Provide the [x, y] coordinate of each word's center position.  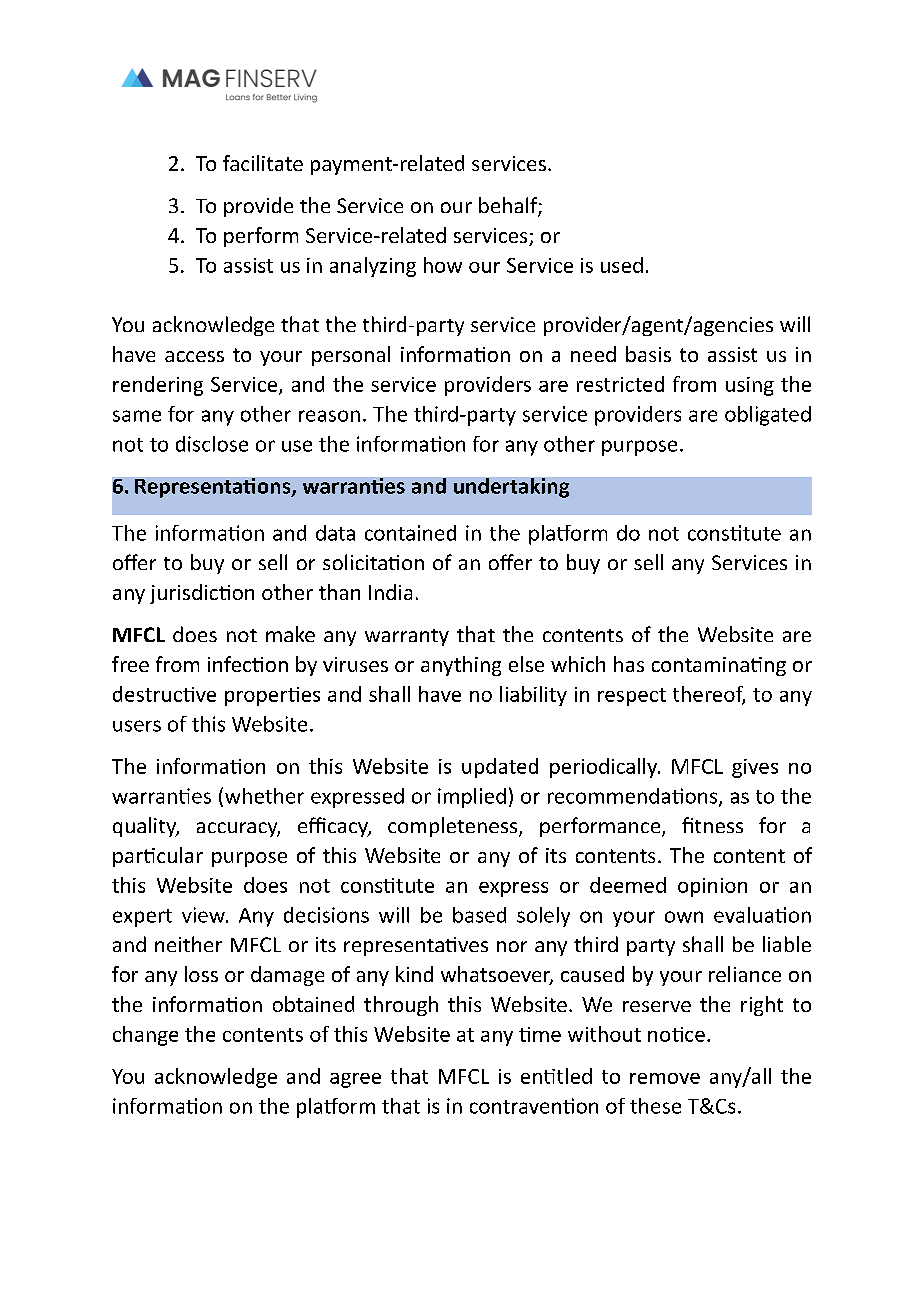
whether [264, 796]
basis [648, 354]
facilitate [263, 163]
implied [472, 798]
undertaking [511, 488]
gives [755, 768]
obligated [768, 416]
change [145, 1036]
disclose [212, 444]
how [443, 265]
